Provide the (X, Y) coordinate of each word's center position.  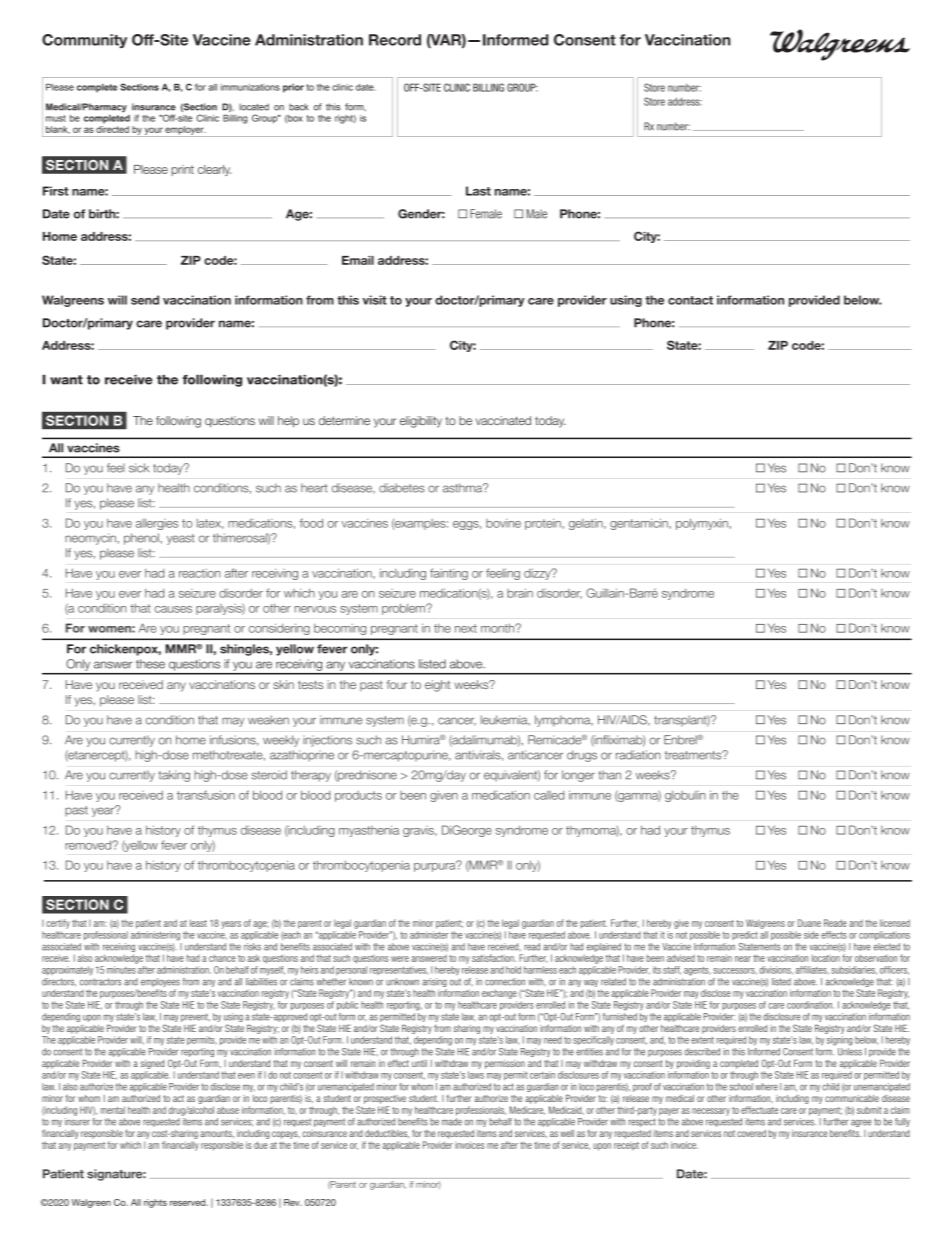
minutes (121, 970)
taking (174, 776)
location (826, 958)
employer (185, 131)
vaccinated (503, 420)
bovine (503, 523)
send (145, 300)
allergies (157, 524)
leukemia (505, 720)
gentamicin (640, 524)
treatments (694, 755)
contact (690, 300)
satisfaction (494, 958)
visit (375, 300)
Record (395, 40)
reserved (189, 1202)
